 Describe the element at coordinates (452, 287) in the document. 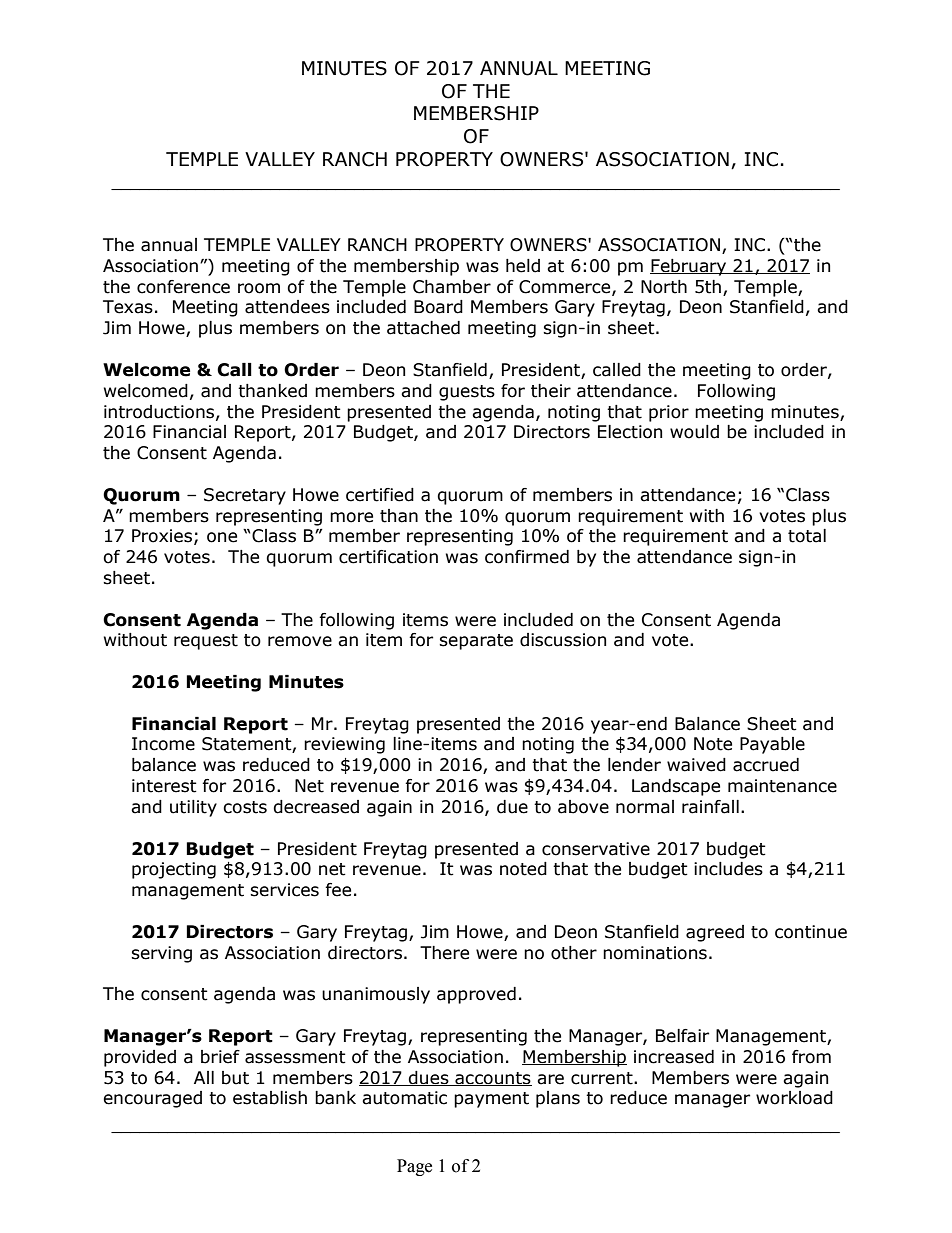

I see `Chamber` at that location.
